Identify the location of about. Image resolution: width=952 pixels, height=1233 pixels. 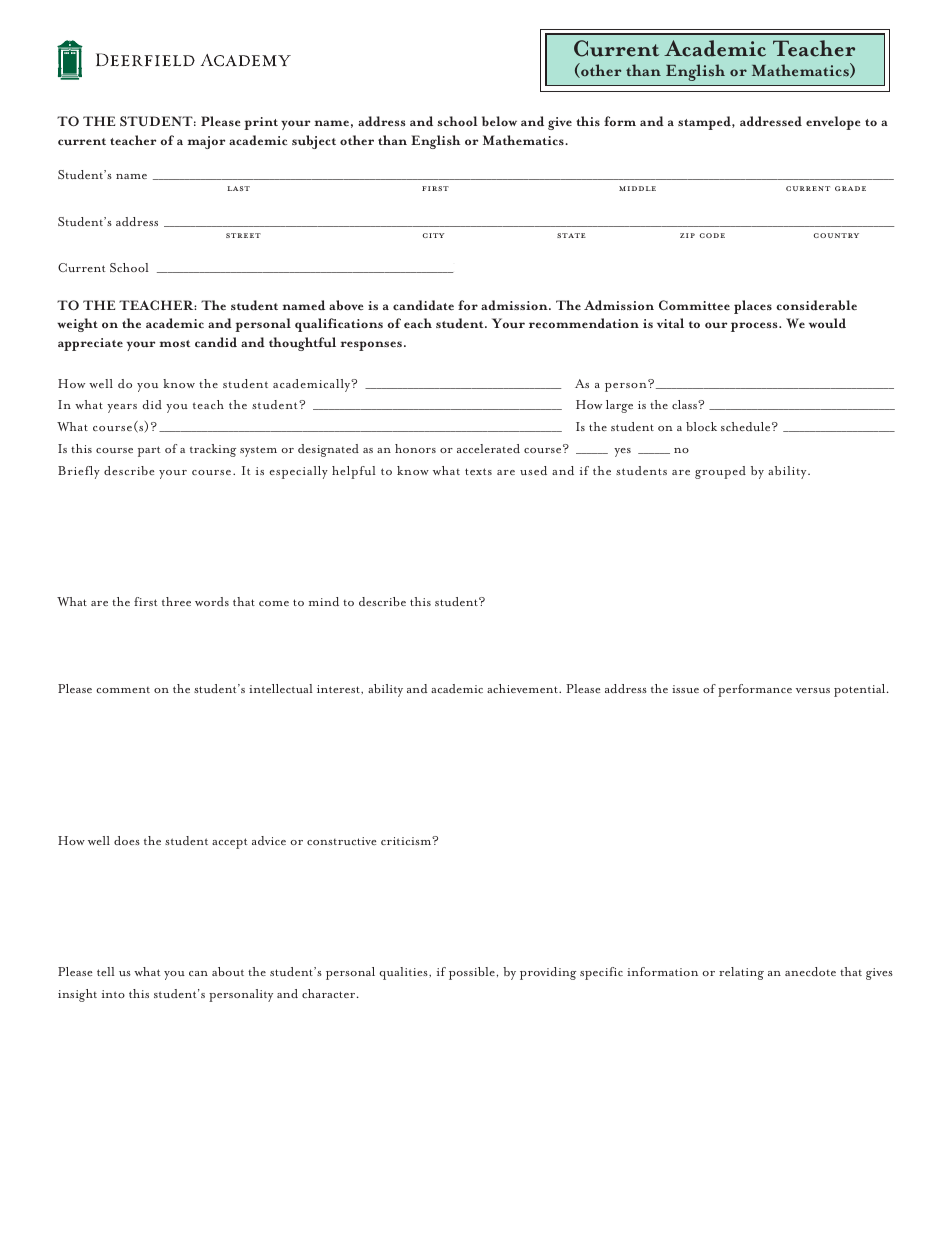
(228, 971).
